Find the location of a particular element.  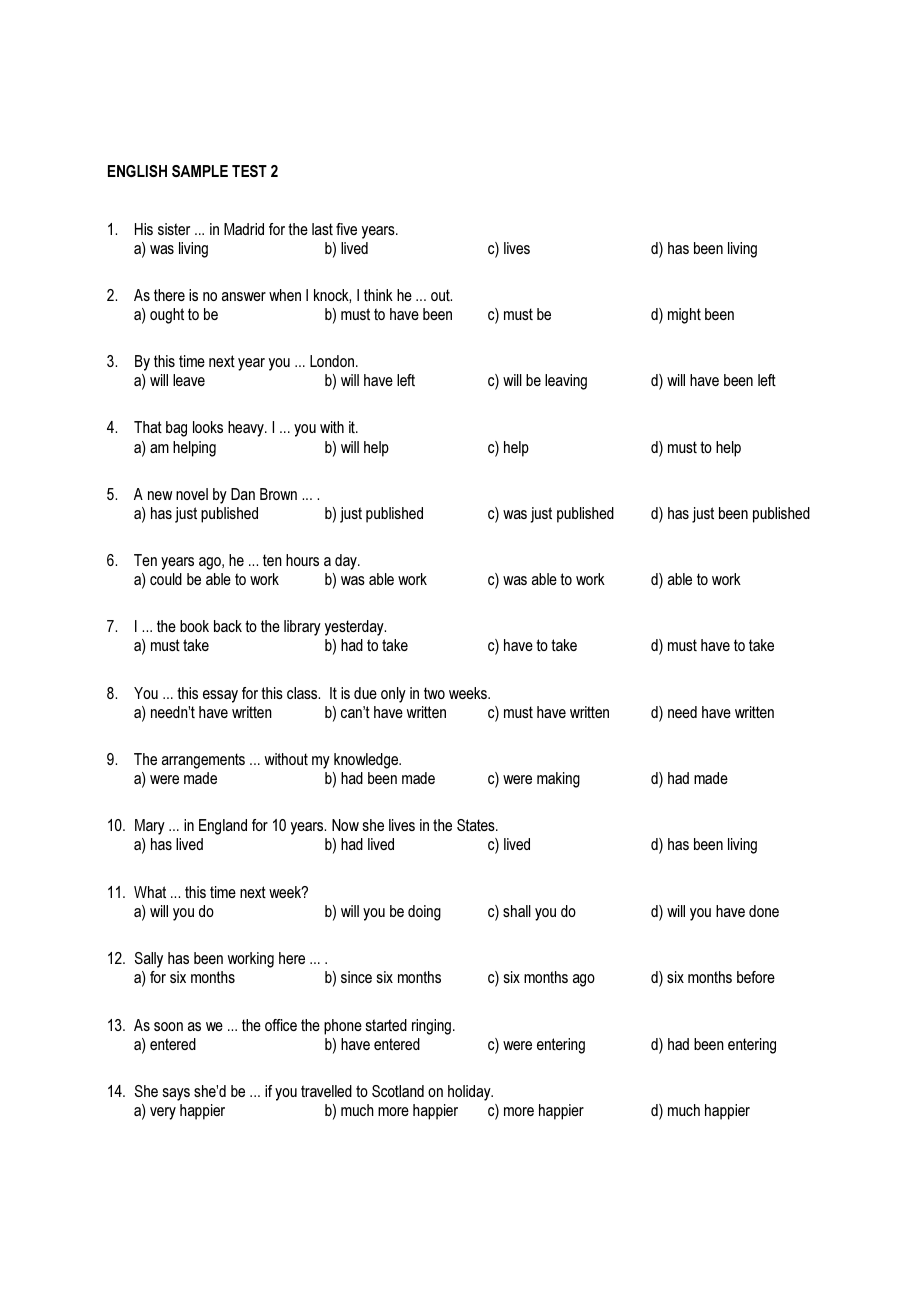

before is located at coordinates (756, 977).
